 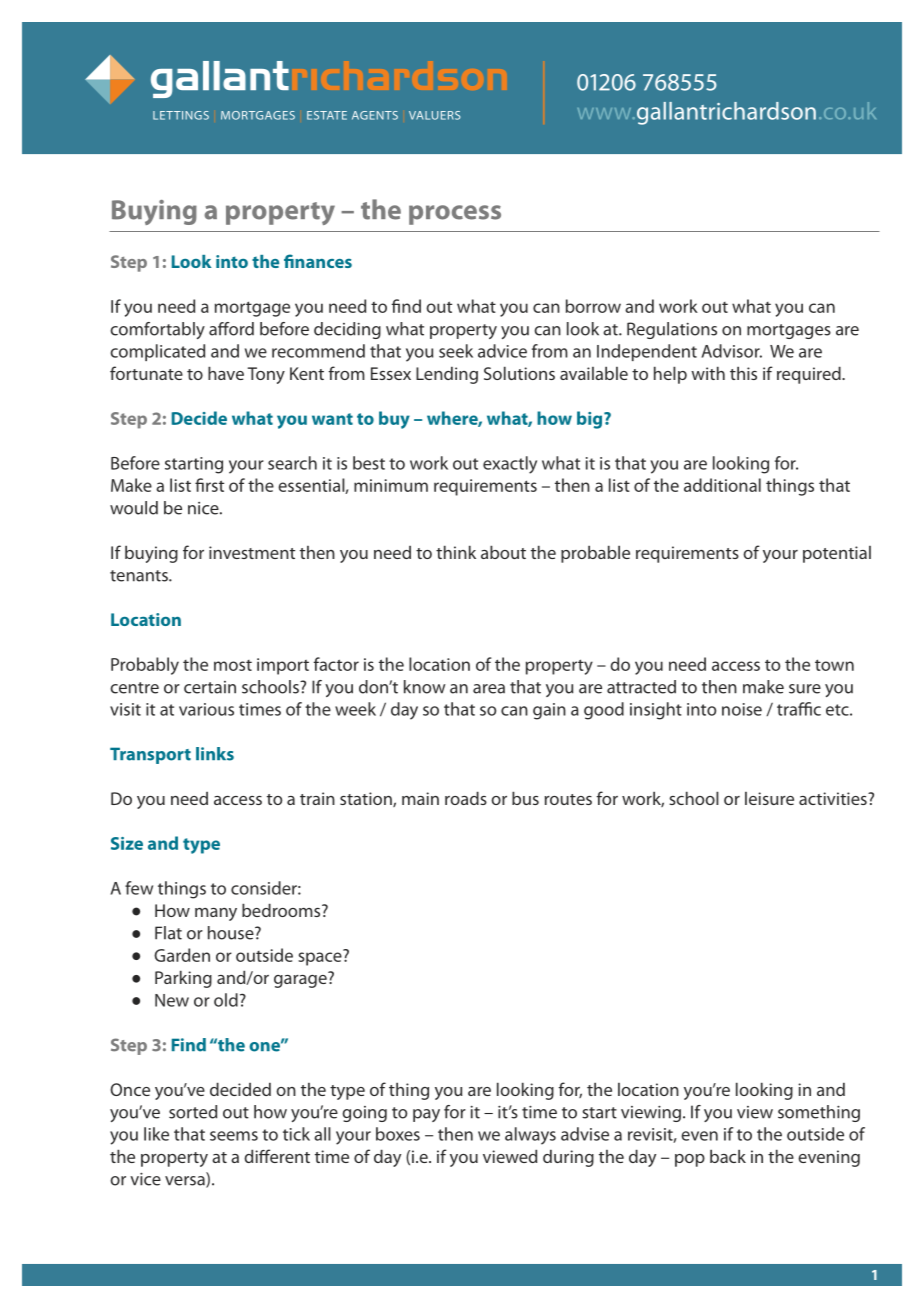 What do you see at coordinates (455, 215) in the page?
I see `process` at bounding box center [455, 215].
